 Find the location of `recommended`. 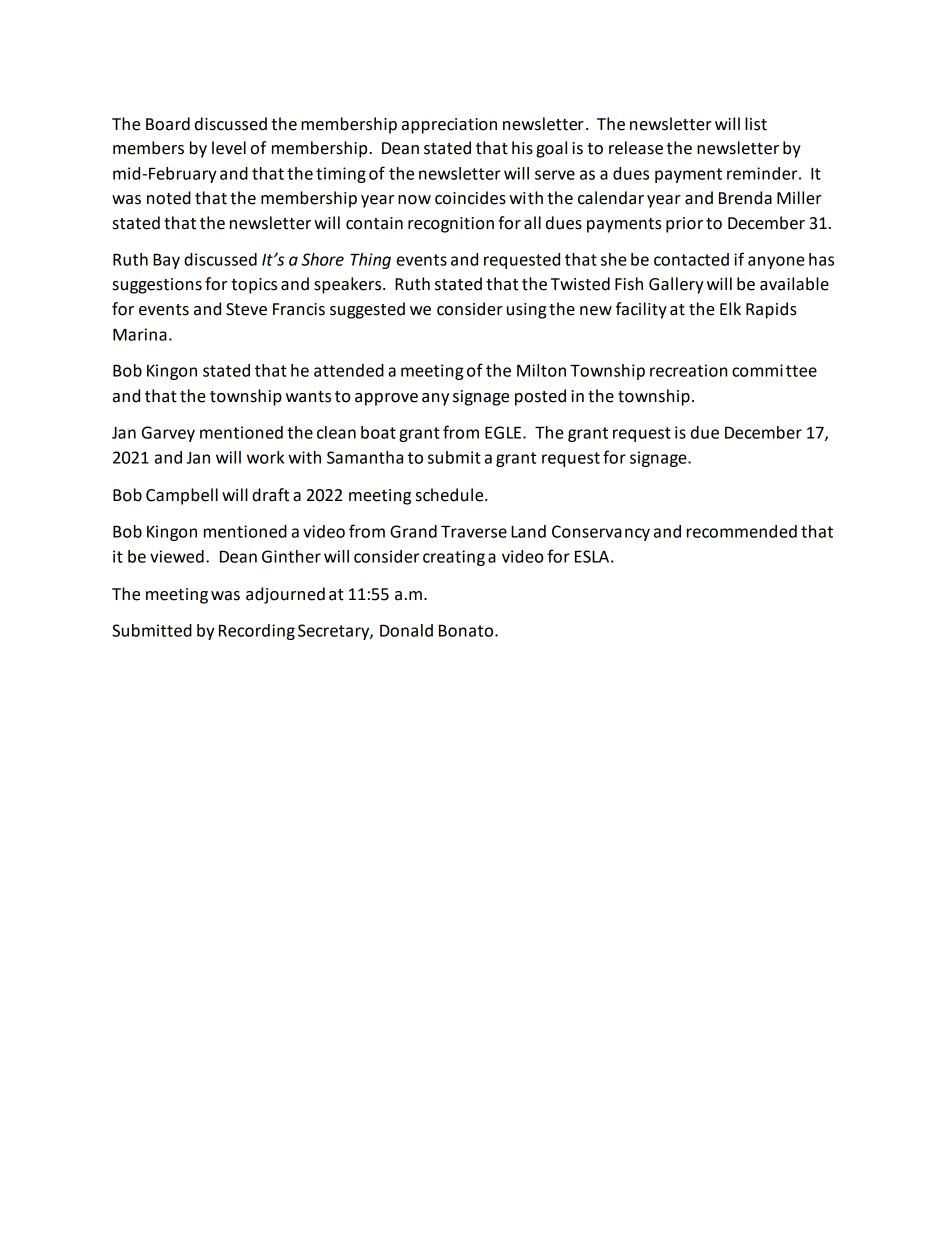

recommended is located at coordinates (742, 531).
